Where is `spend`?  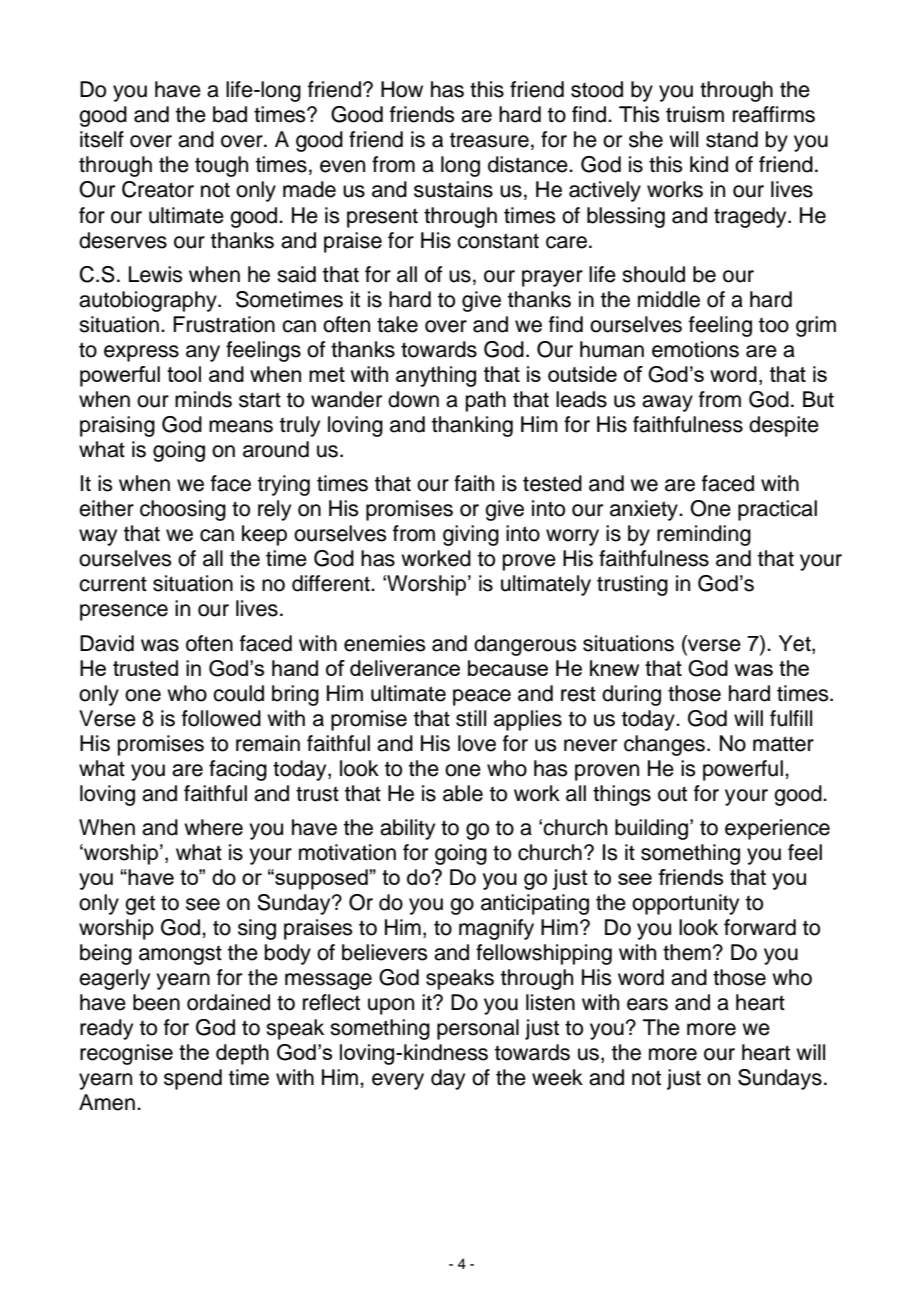 spend is located at coordinates (193, 1079).
